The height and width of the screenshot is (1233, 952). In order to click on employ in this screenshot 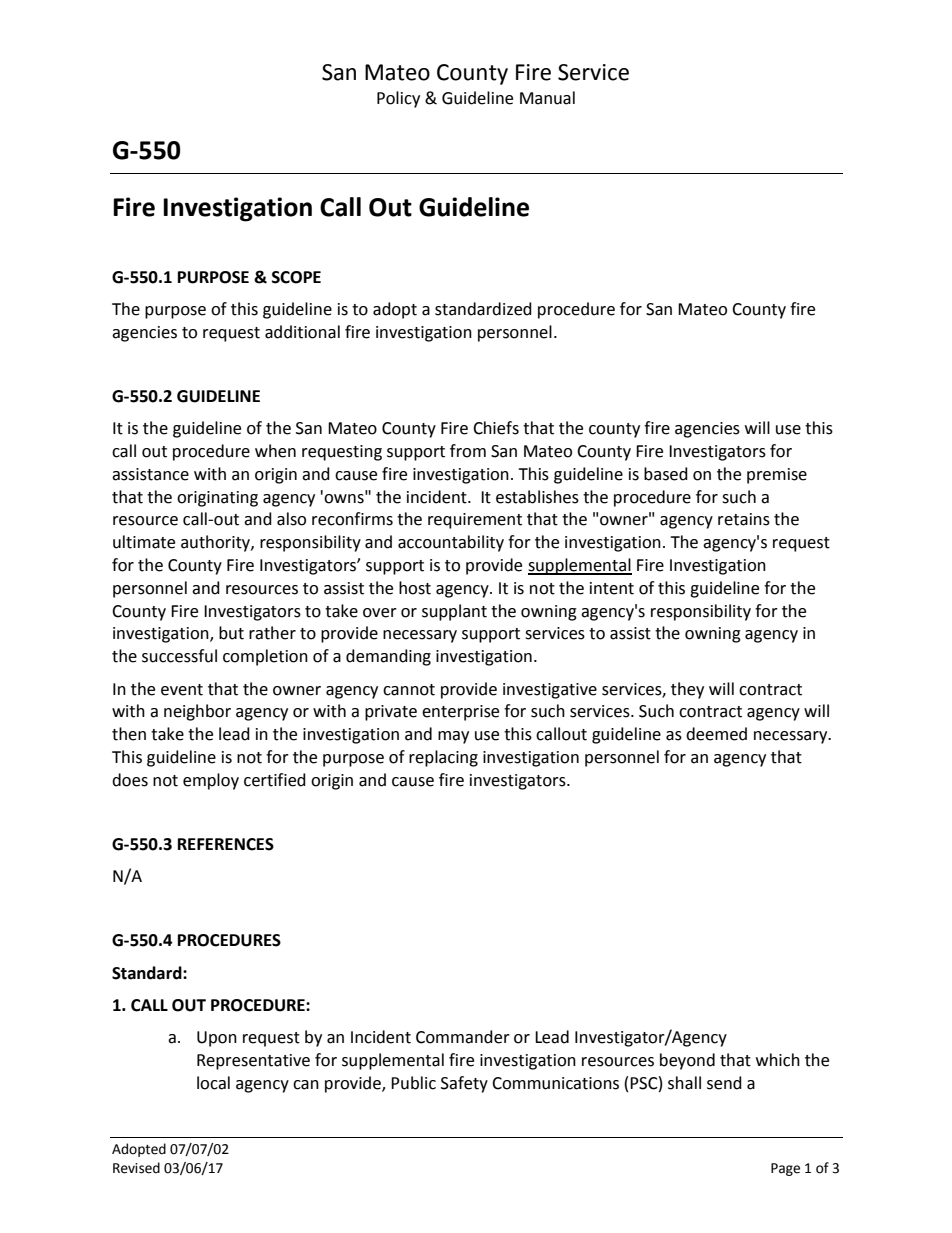, I will do `click(211, 781)`.
